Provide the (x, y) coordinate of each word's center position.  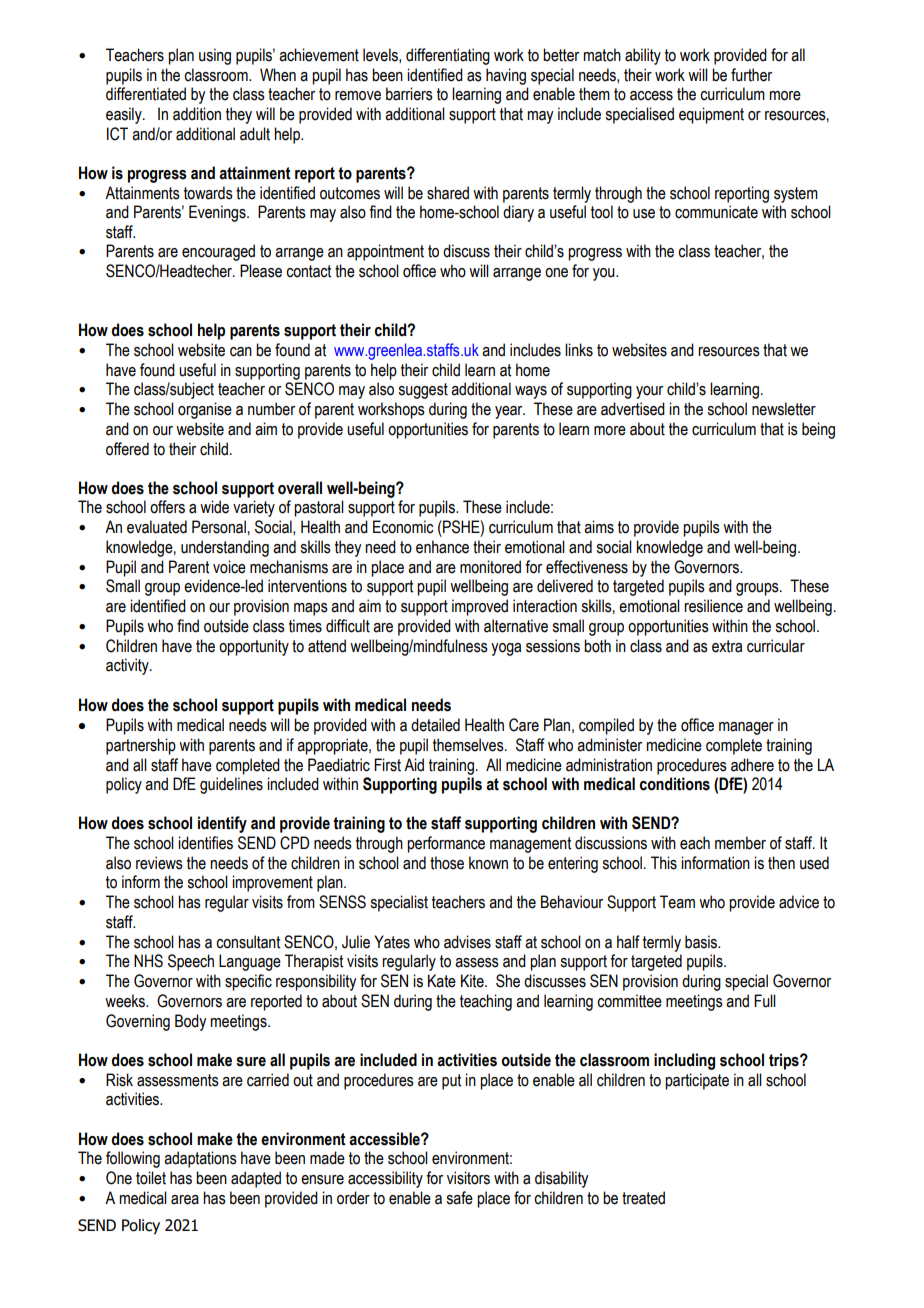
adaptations (200, 1159)
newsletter (784, 409)
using (215, 56)
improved (480, 607)
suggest (423, 391)
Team (677, 902)
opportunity (254, 647)
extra (727, 646)
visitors (468, 1178)
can (241, 352)
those (447, 863)
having (506, 76)
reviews (159, 863)
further (751, 75)
